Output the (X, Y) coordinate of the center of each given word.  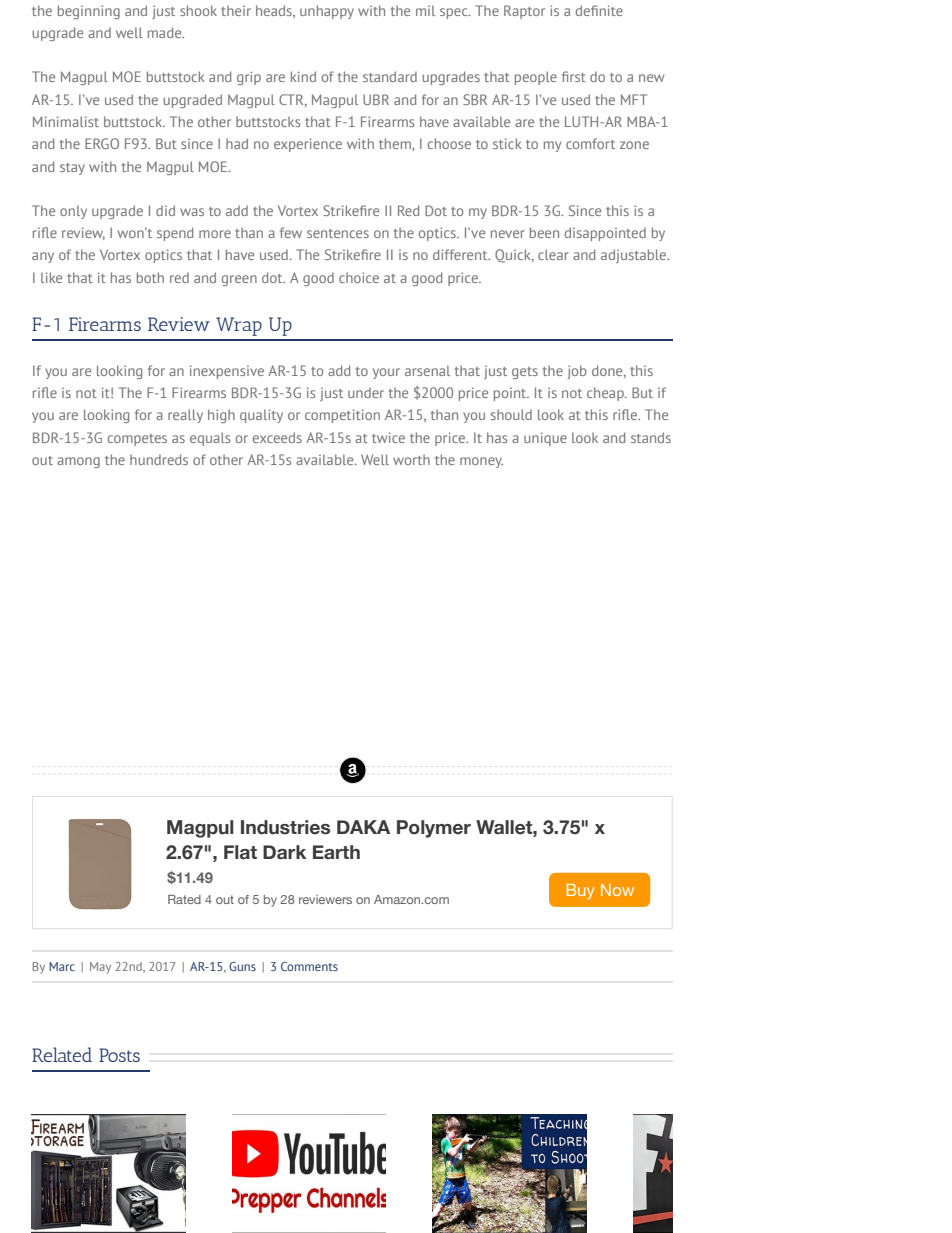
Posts (119, 1055)
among (78, 462)
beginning (89, 12)
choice (359, 277)
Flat (240, 852)
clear (553, 254)
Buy (581, 892)
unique (545, 439)
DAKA (363, 827)
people (536, 78)
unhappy (327, 12)
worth (411, 459)
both (150, 277)
